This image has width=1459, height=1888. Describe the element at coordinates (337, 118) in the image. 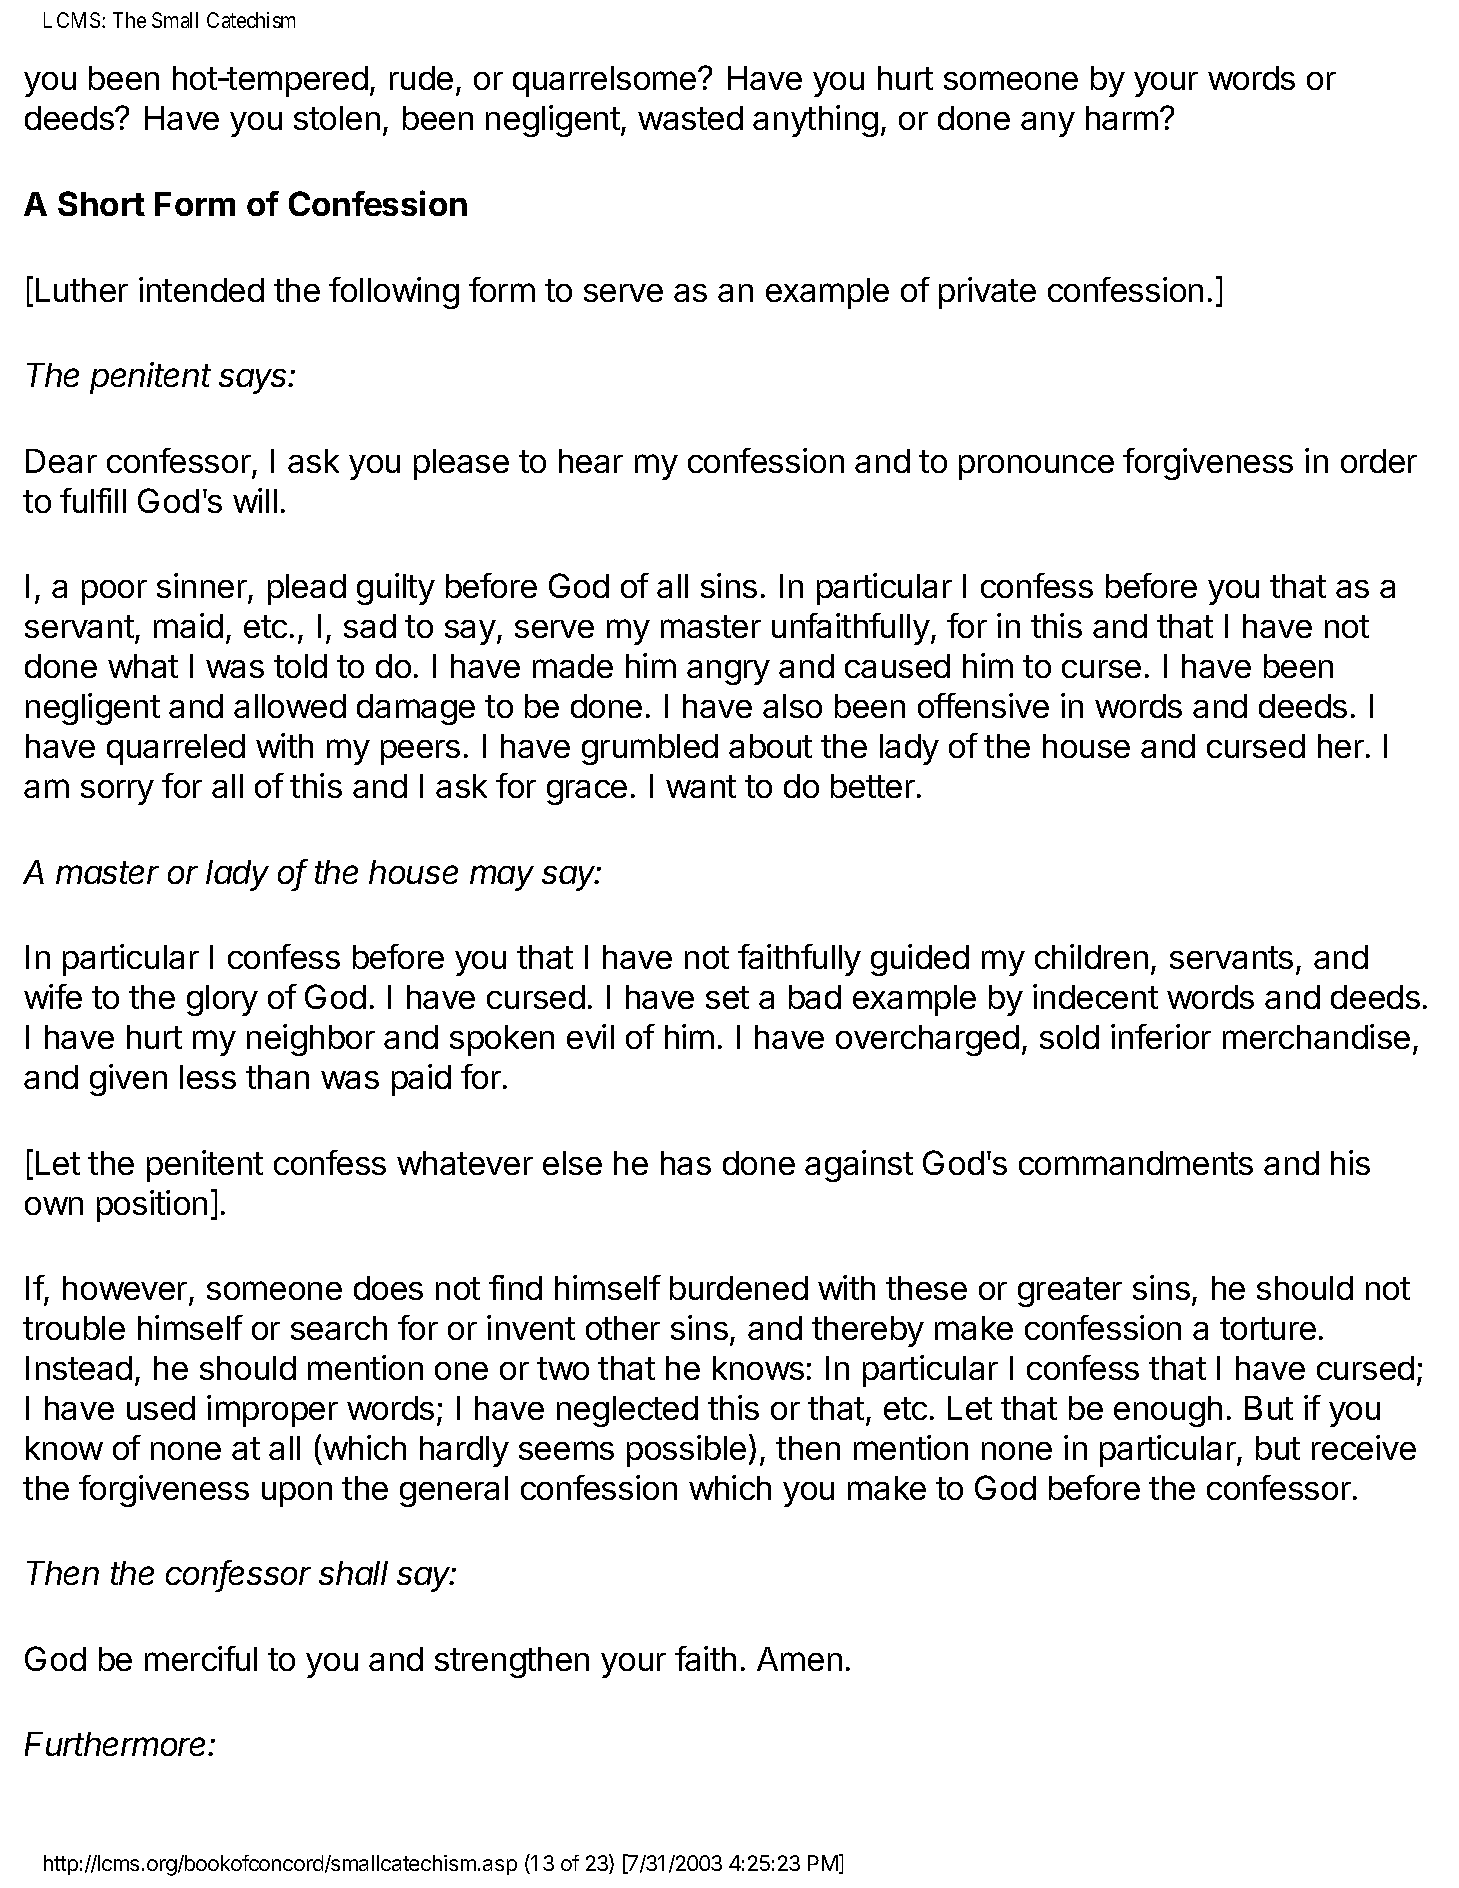

I see `stolen` at that location.
